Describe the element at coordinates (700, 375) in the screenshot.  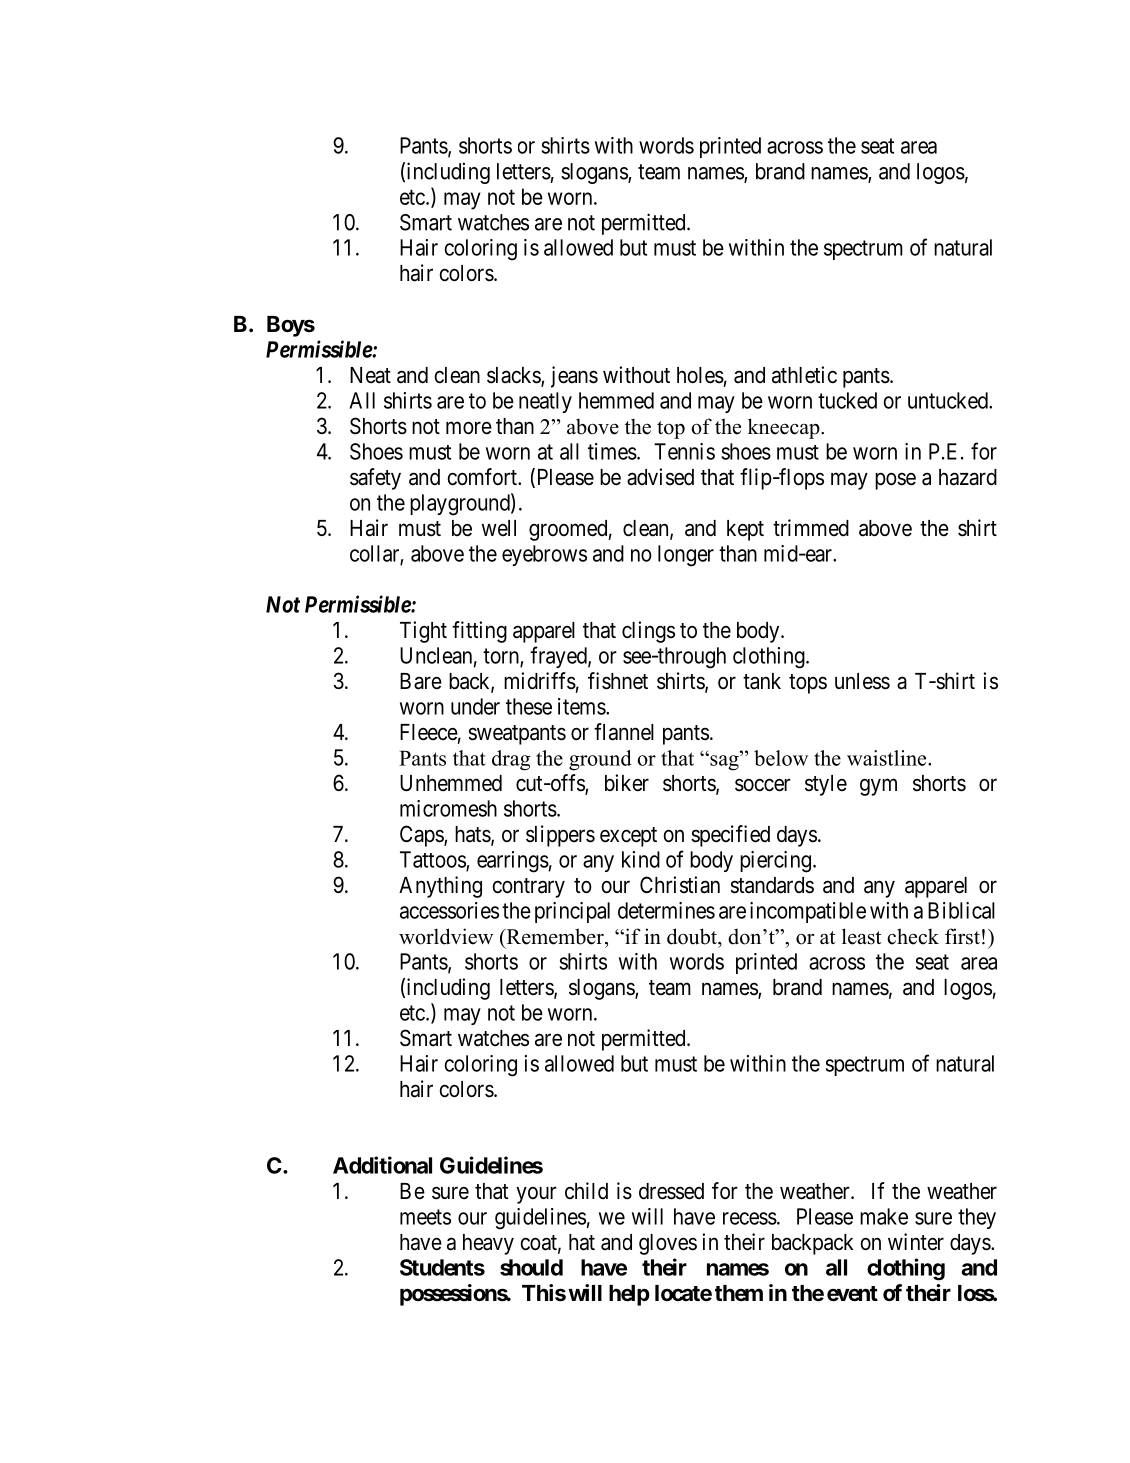
I see `holes` at that location.
